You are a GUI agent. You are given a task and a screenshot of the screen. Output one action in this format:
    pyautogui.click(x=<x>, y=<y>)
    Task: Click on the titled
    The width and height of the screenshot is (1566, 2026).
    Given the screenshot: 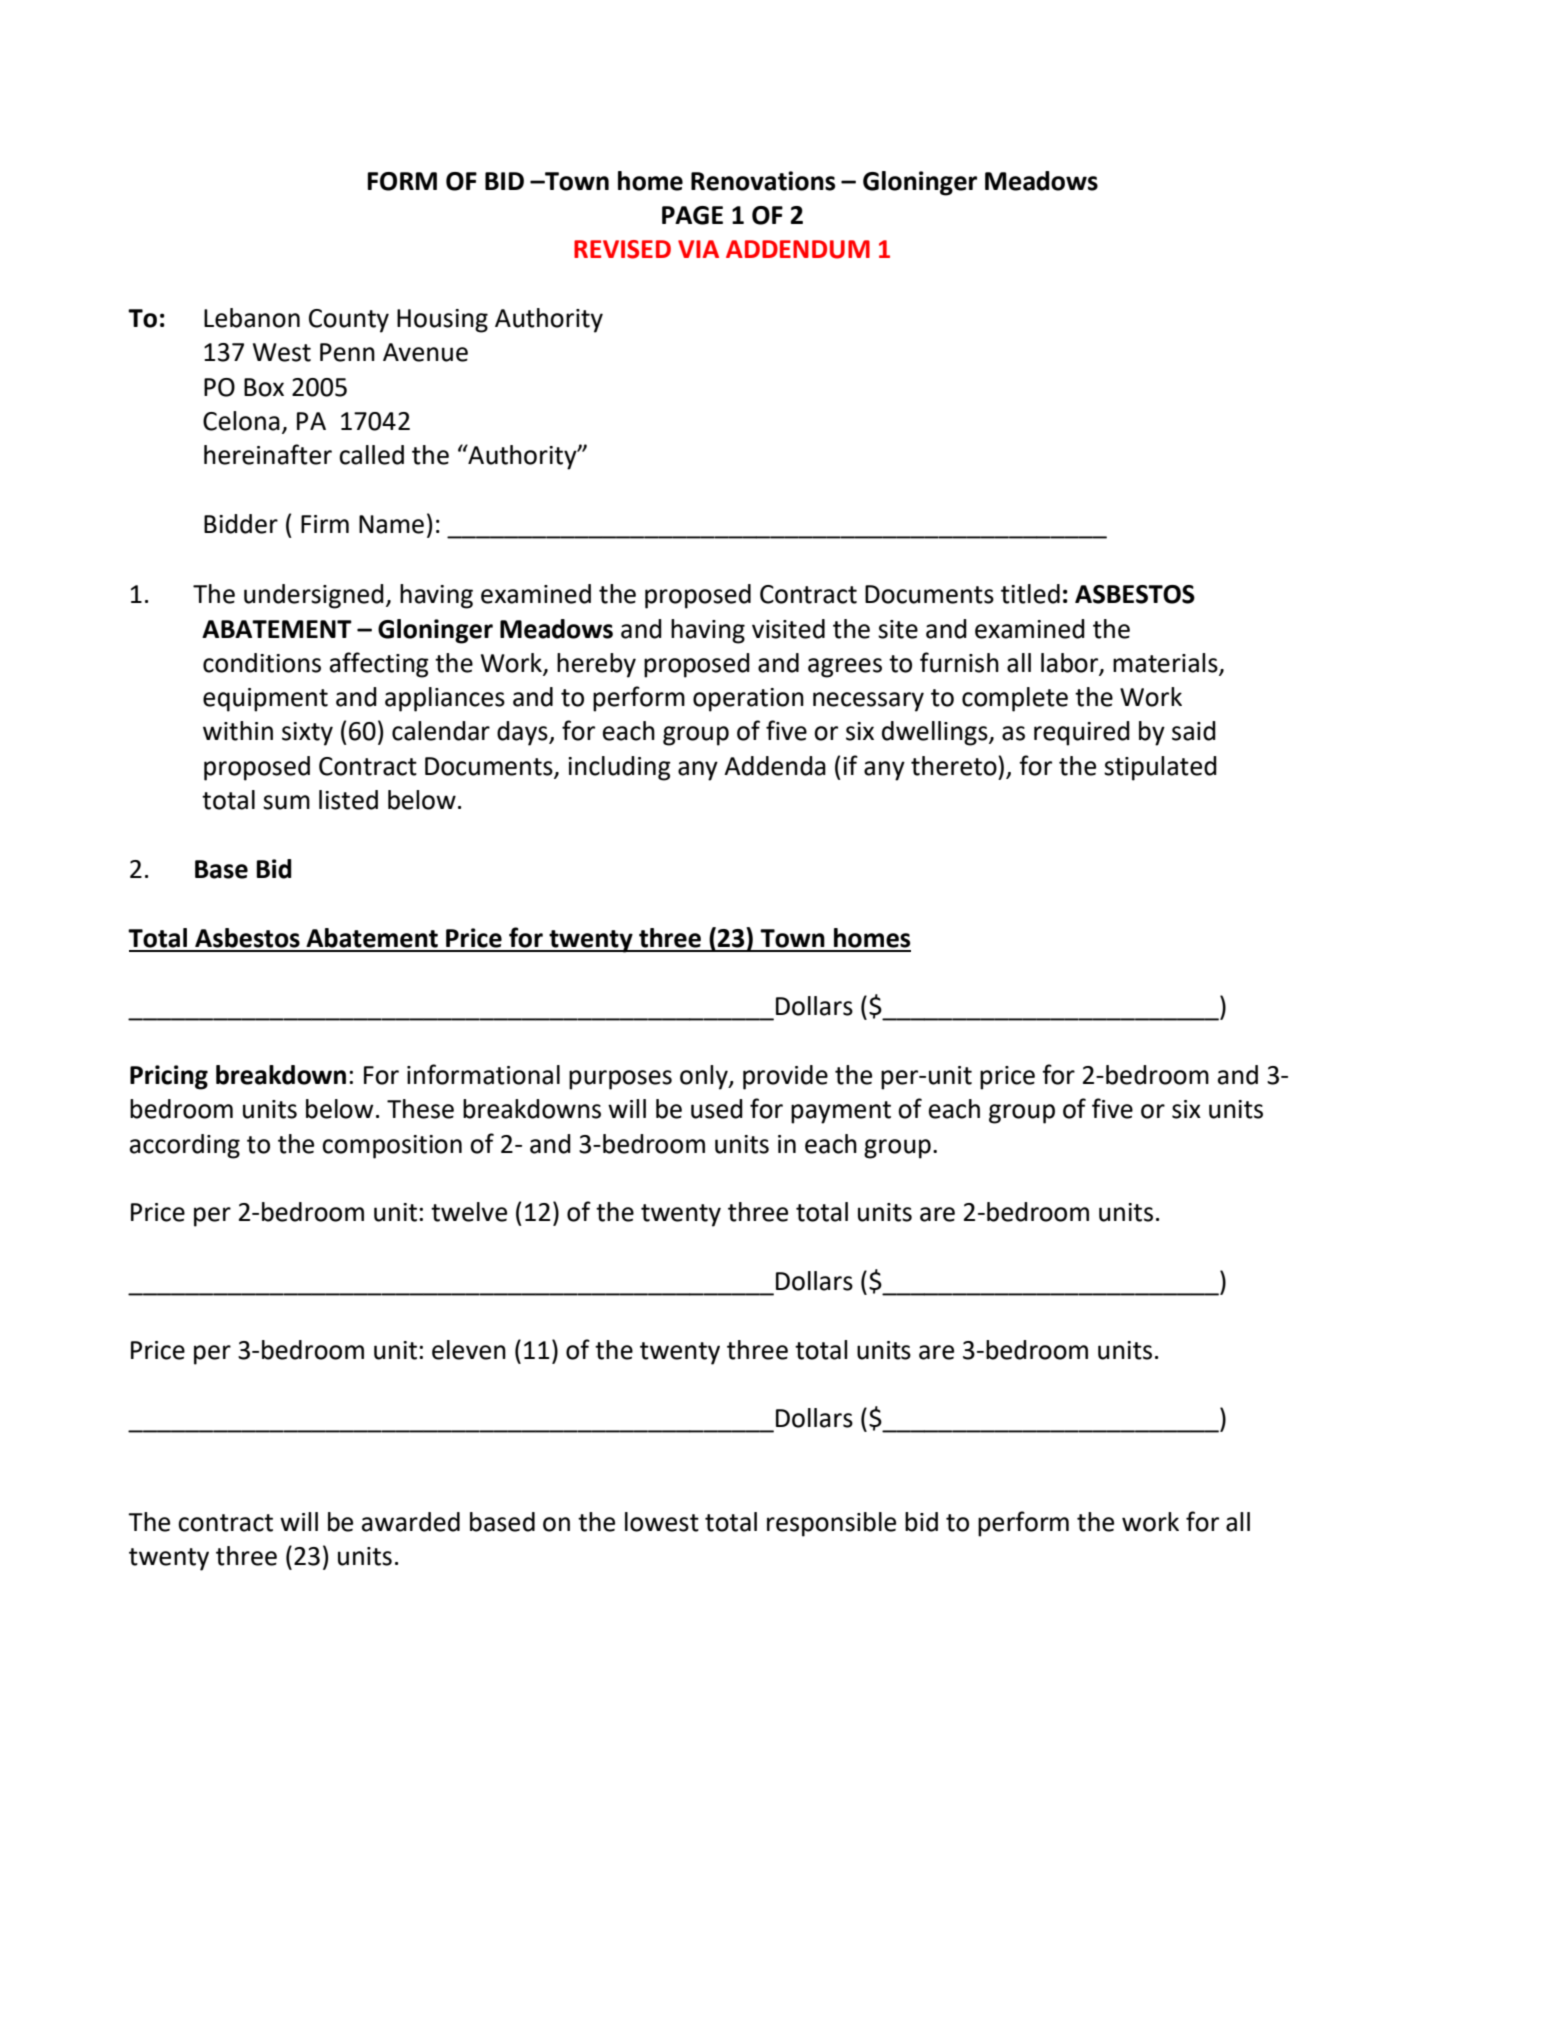 What is the action you would take?
    pyautogui.click(x=1030, y=594)
